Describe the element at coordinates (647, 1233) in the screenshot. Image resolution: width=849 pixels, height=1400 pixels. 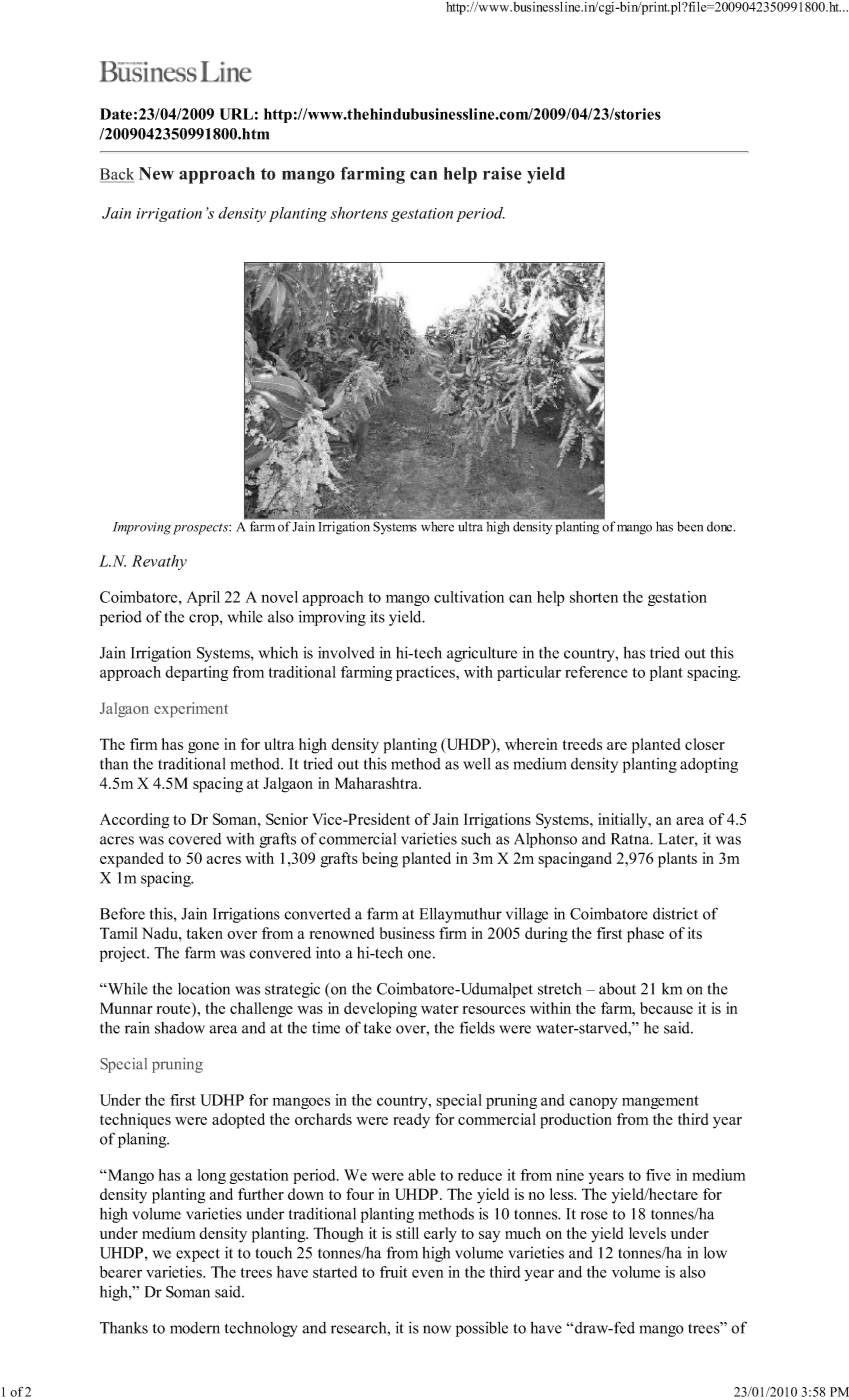
I see `levels` at that location.
